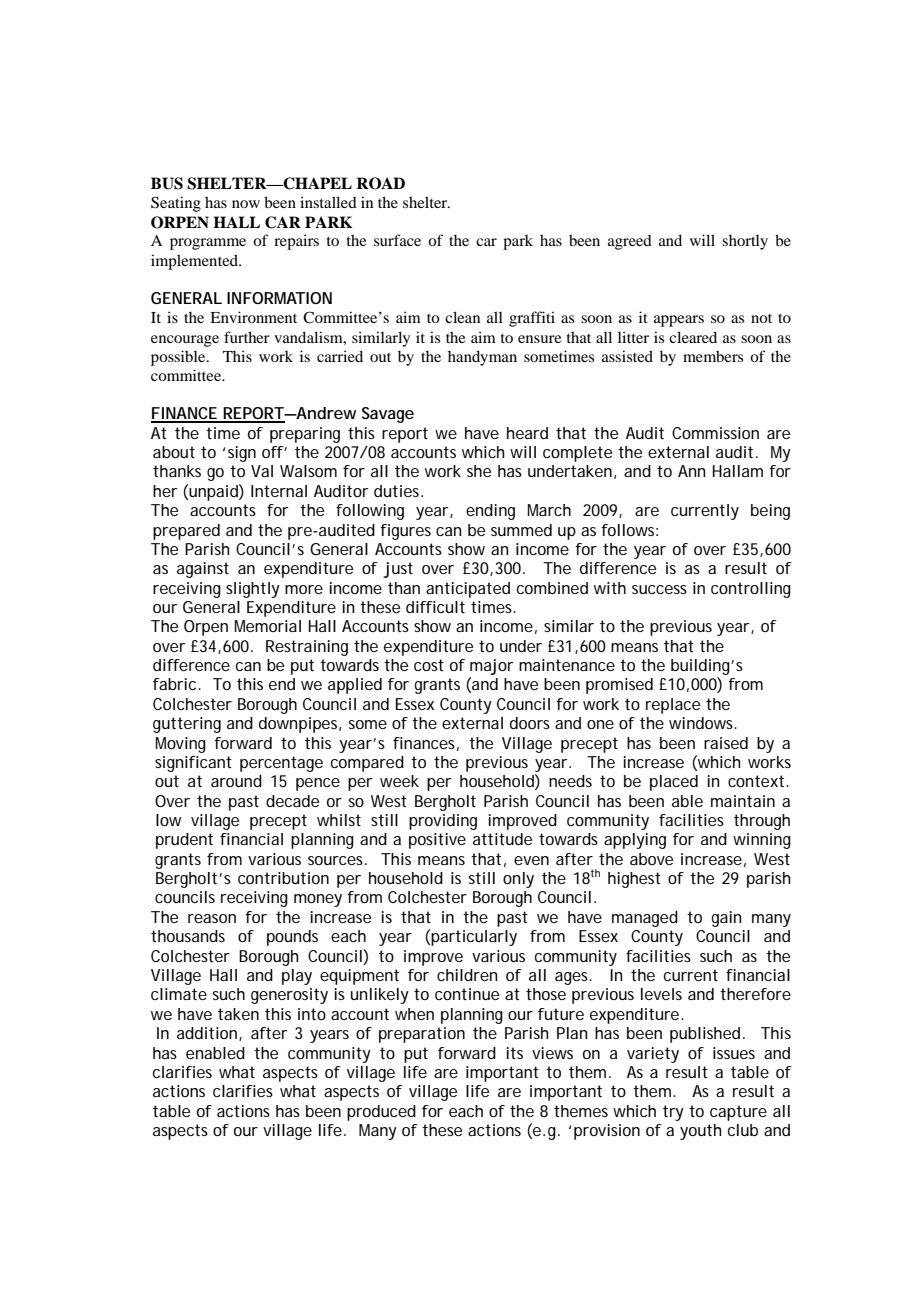  What do you see at coordinates (673, 1113) in the screenshot?
I see `try` at bounding box center [673, 1113].
